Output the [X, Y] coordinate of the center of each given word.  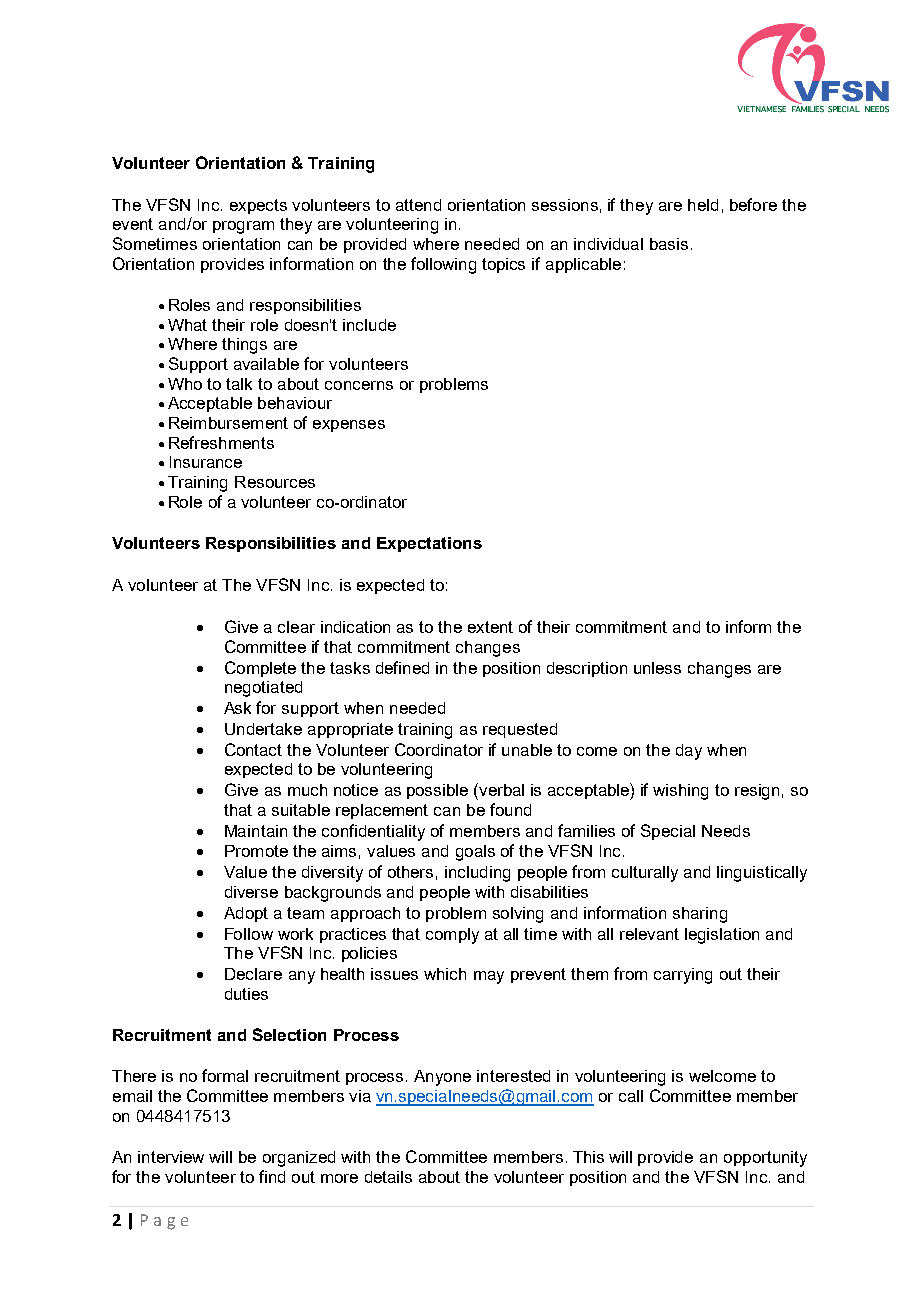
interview [171, 1157]
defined [402, 667]
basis [669, 244]
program [243, 227]
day [689, 752]
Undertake [263, 729]
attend [418, 205]
